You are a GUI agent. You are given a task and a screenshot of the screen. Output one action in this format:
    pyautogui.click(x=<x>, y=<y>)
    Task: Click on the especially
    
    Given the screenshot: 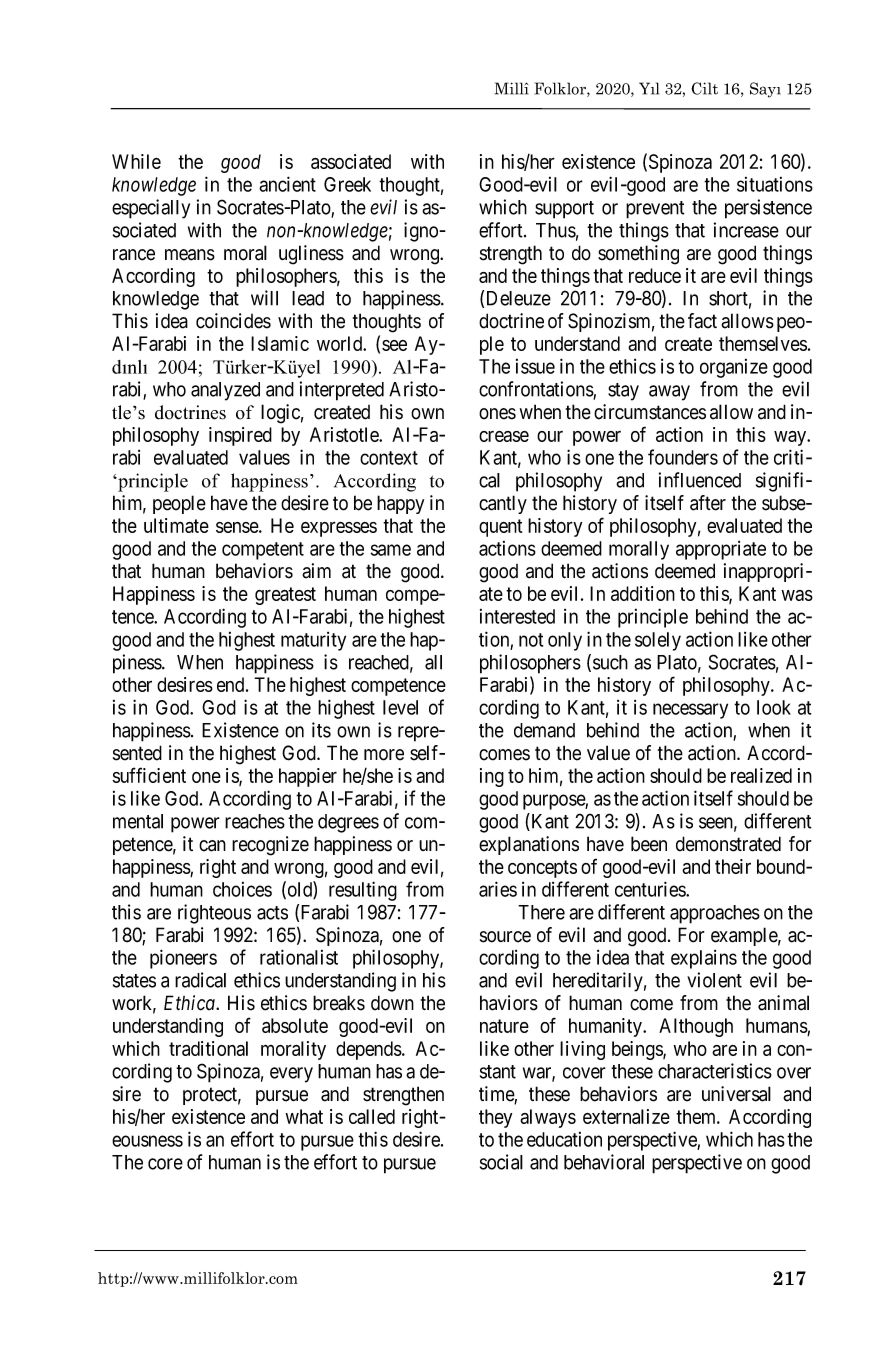 What is the action you would take?
    pyautogui.click(x=151, y=209)
